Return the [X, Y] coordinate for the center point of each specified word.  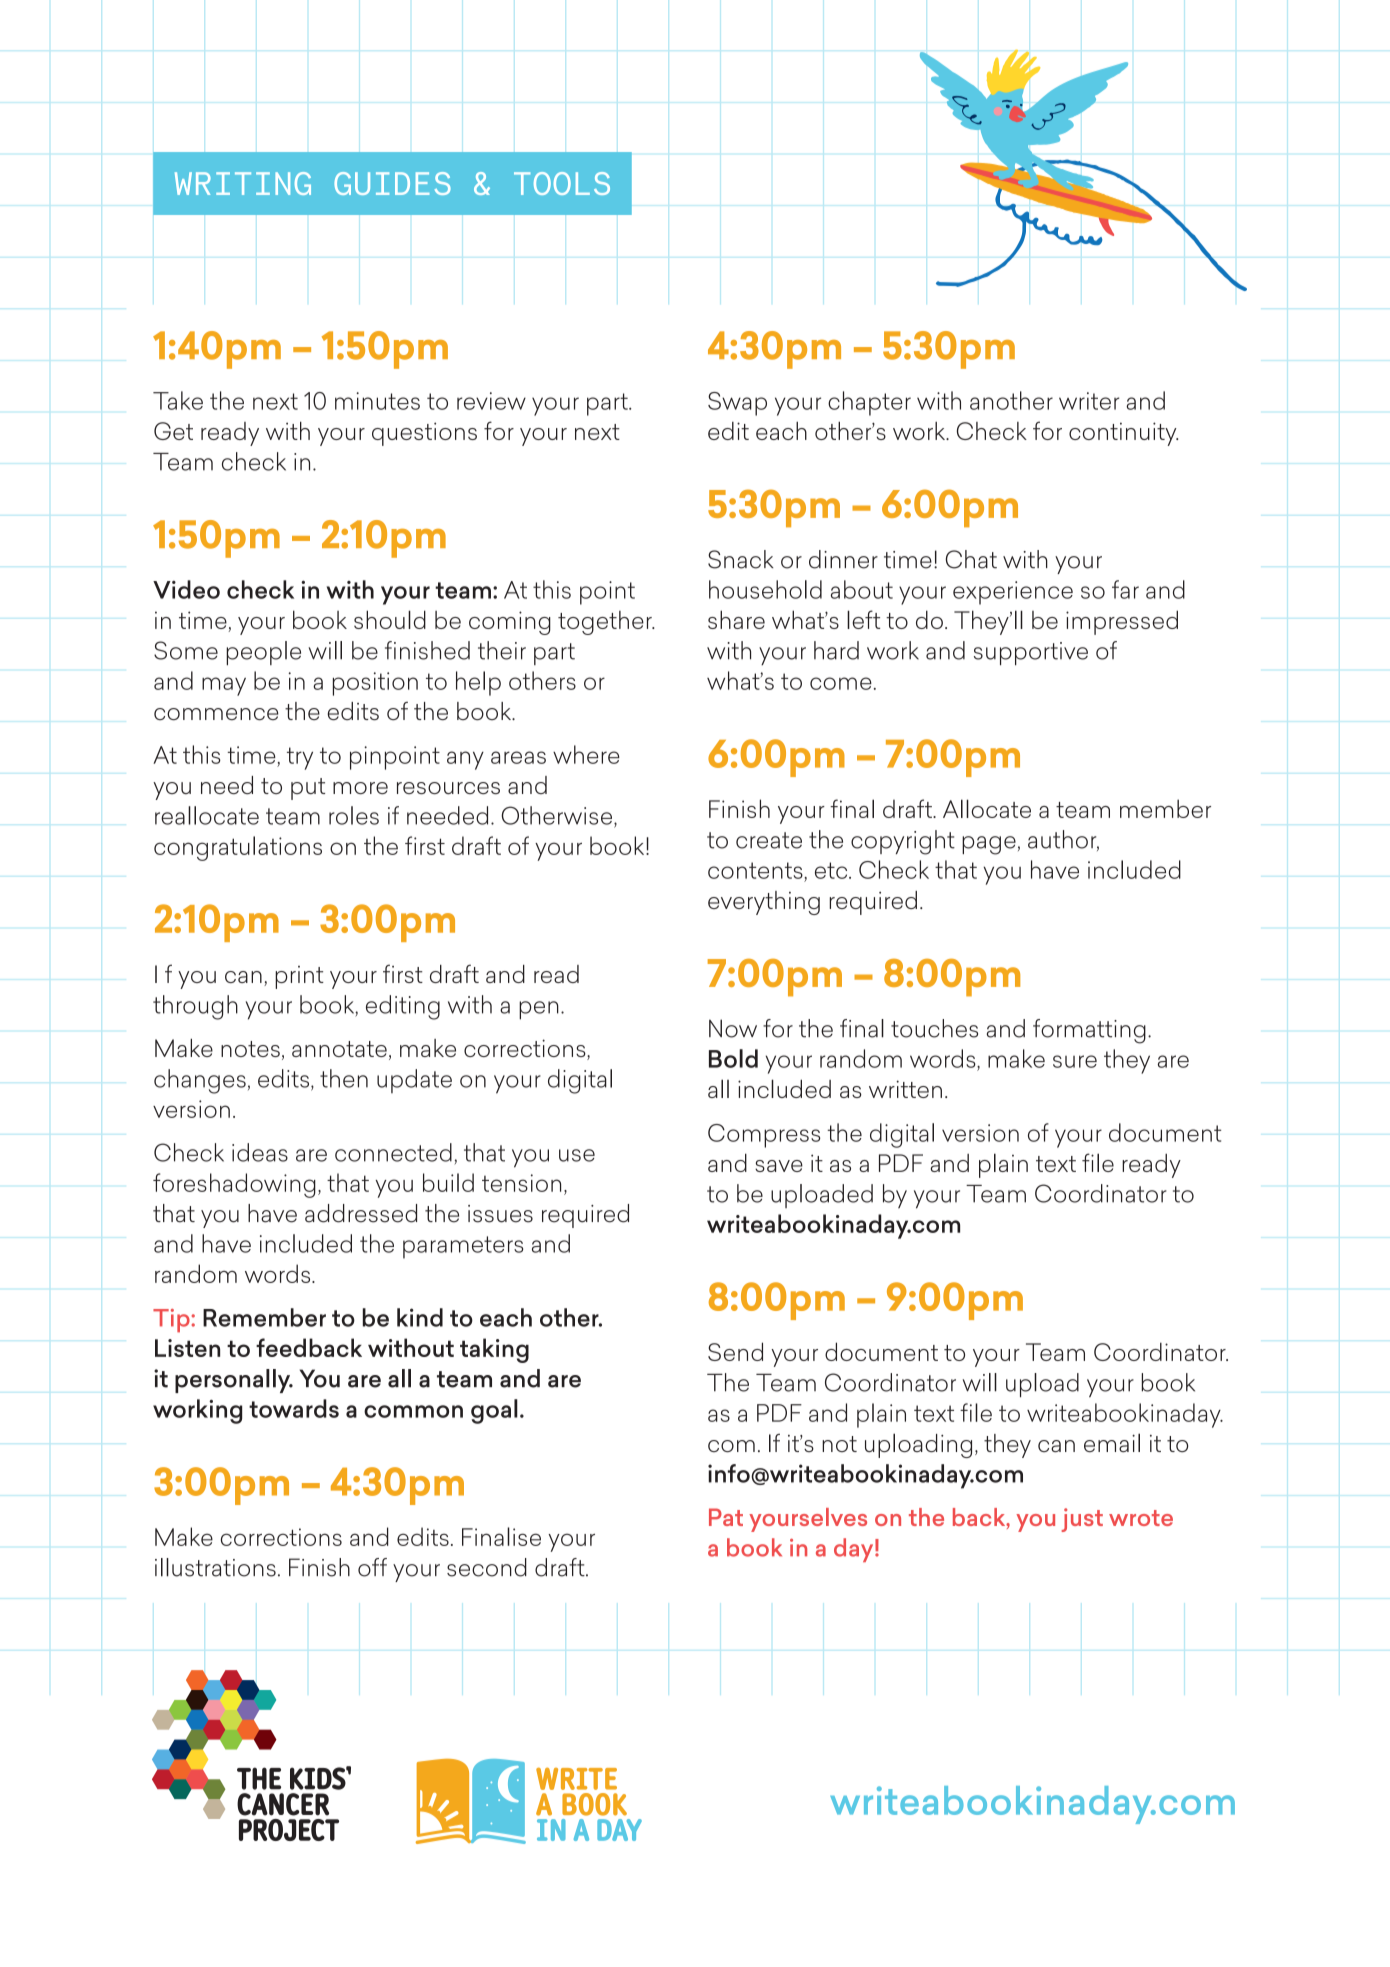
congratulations [238, 848]
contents [756, 870]
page [989, 845]
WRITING [243, 183]
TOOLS [562, 183]
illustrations [215, 1567]
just [1082, 1520]
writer [1089, 401]
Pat [726, 1517]
